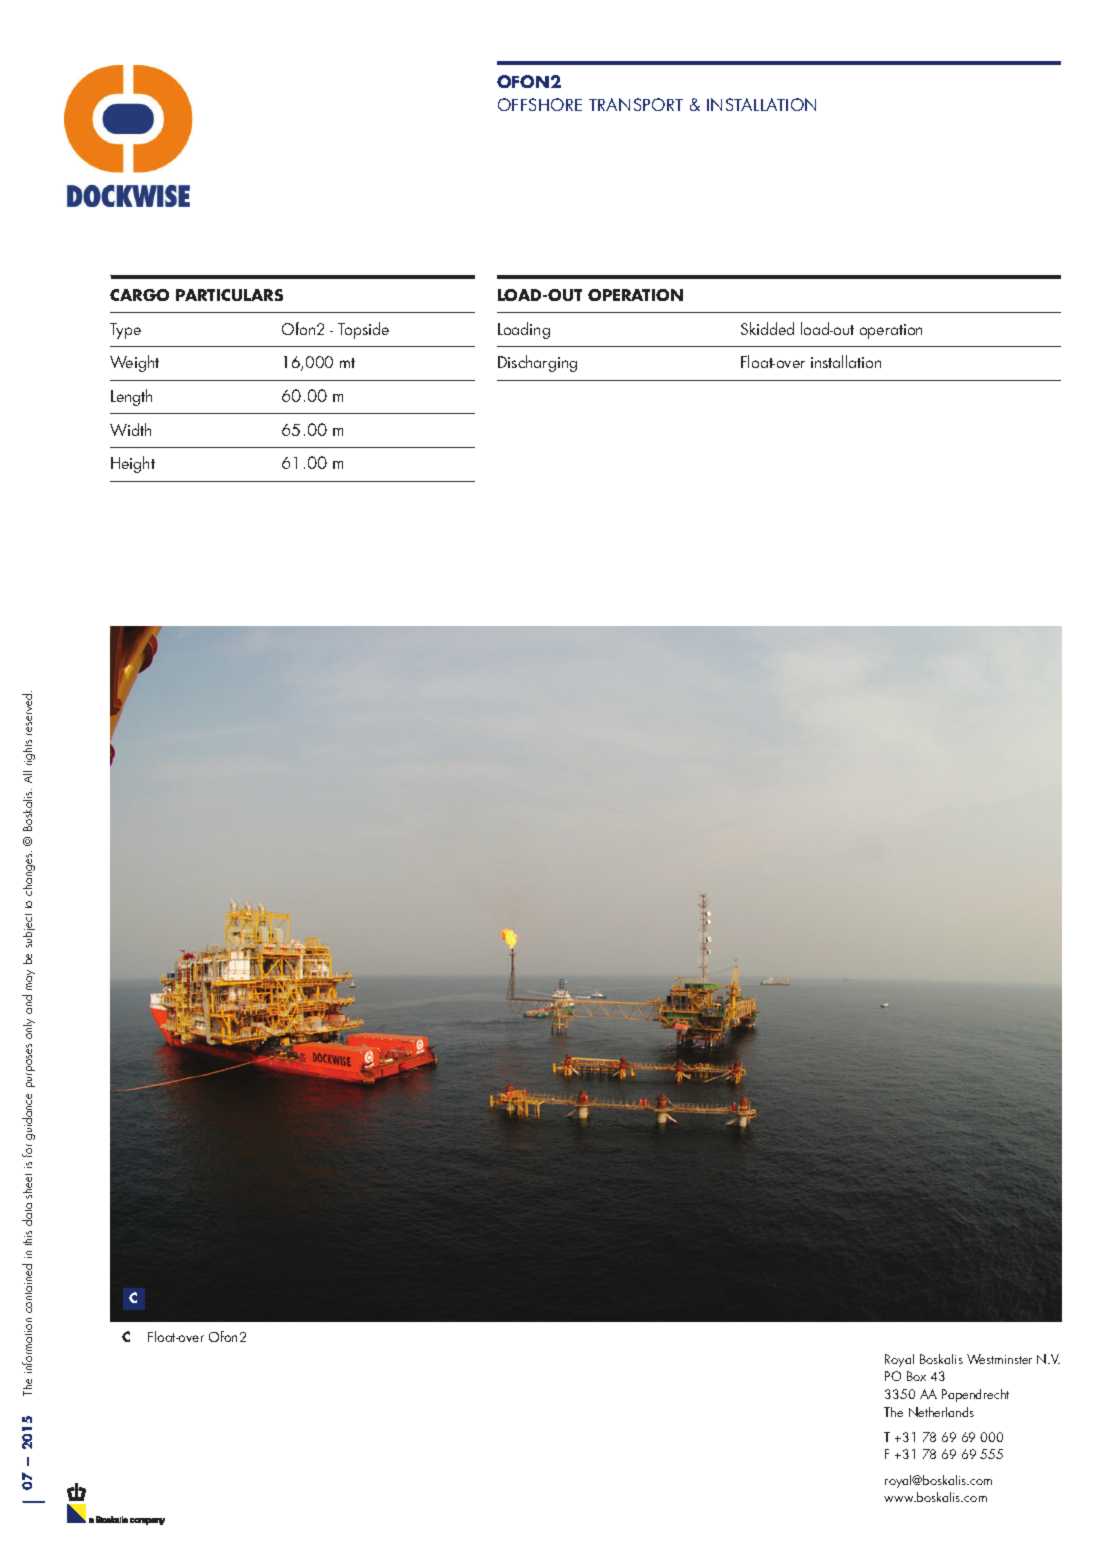 This document has width=1105, height=1547. Describe the element at coordinates (229, 295) in the document. I see `PARTICULARS` at that location.
